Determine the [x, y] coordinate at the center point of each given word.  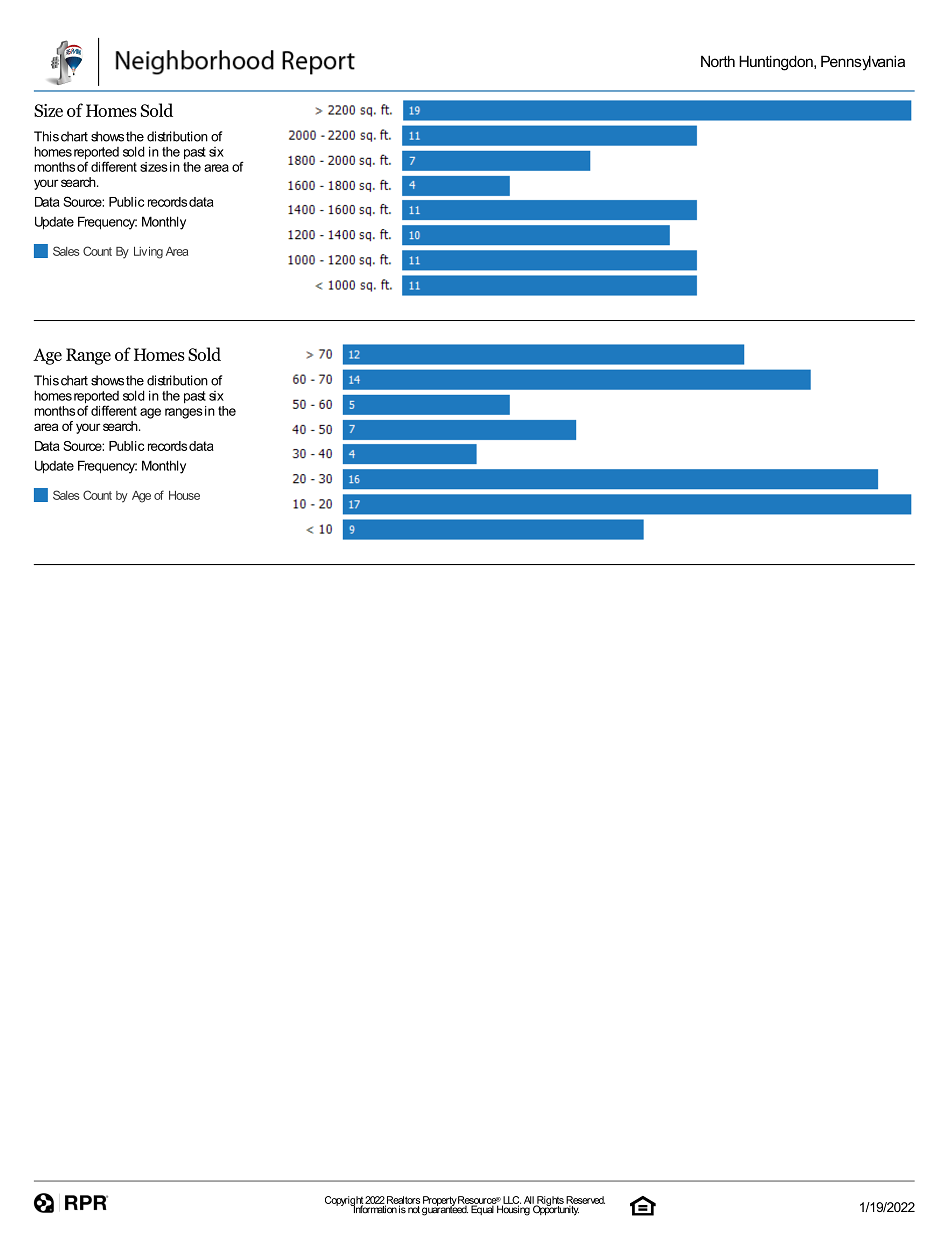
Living [148, 253]
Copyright [345, 1202]
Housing [513, 1209]
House [184, 495]
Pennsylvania [863, 63]
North [718, 61]
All [530, 1201]
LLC [511, 1201]
